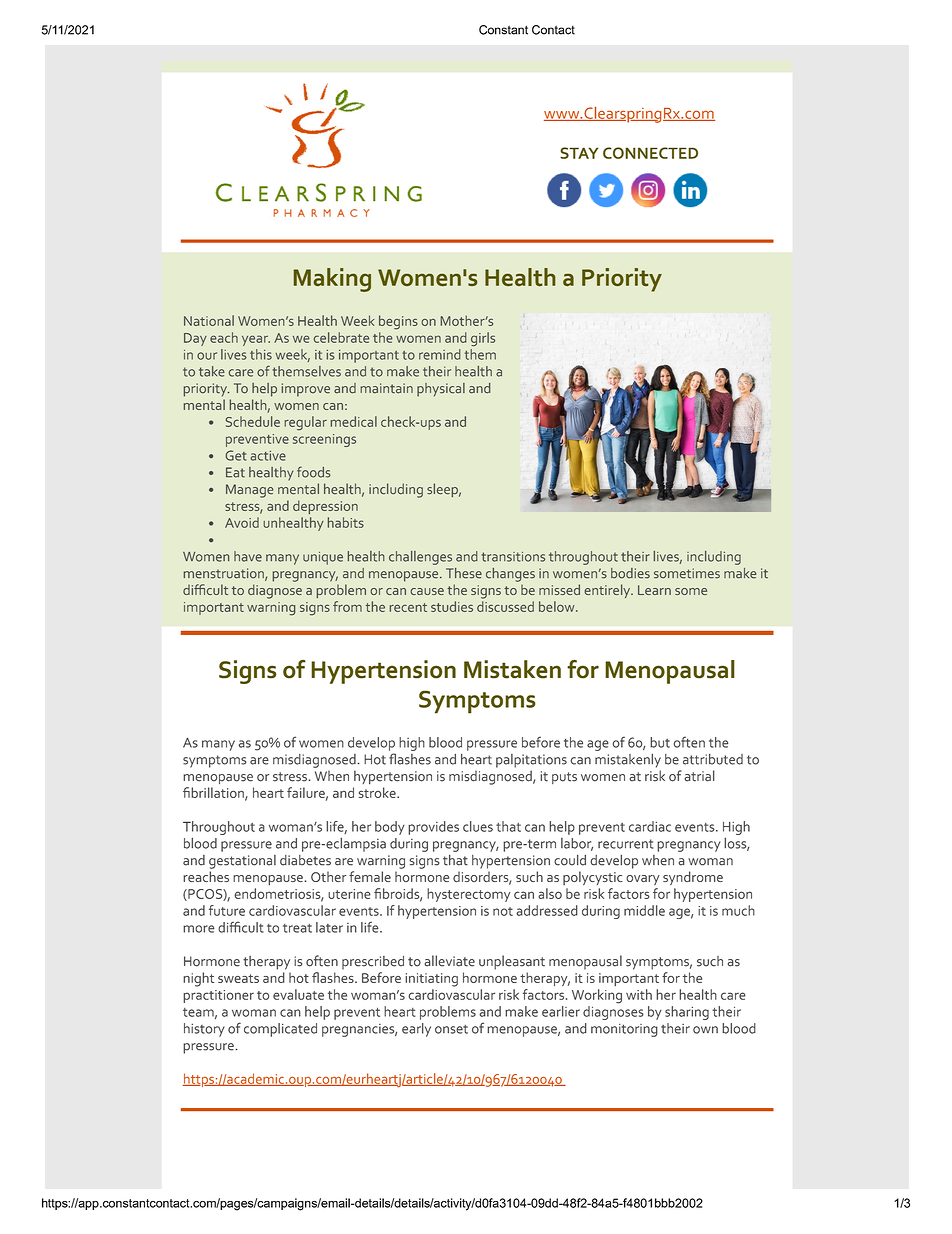 The image size is (952, 1234). I want to click on active, so click(268, 456).
